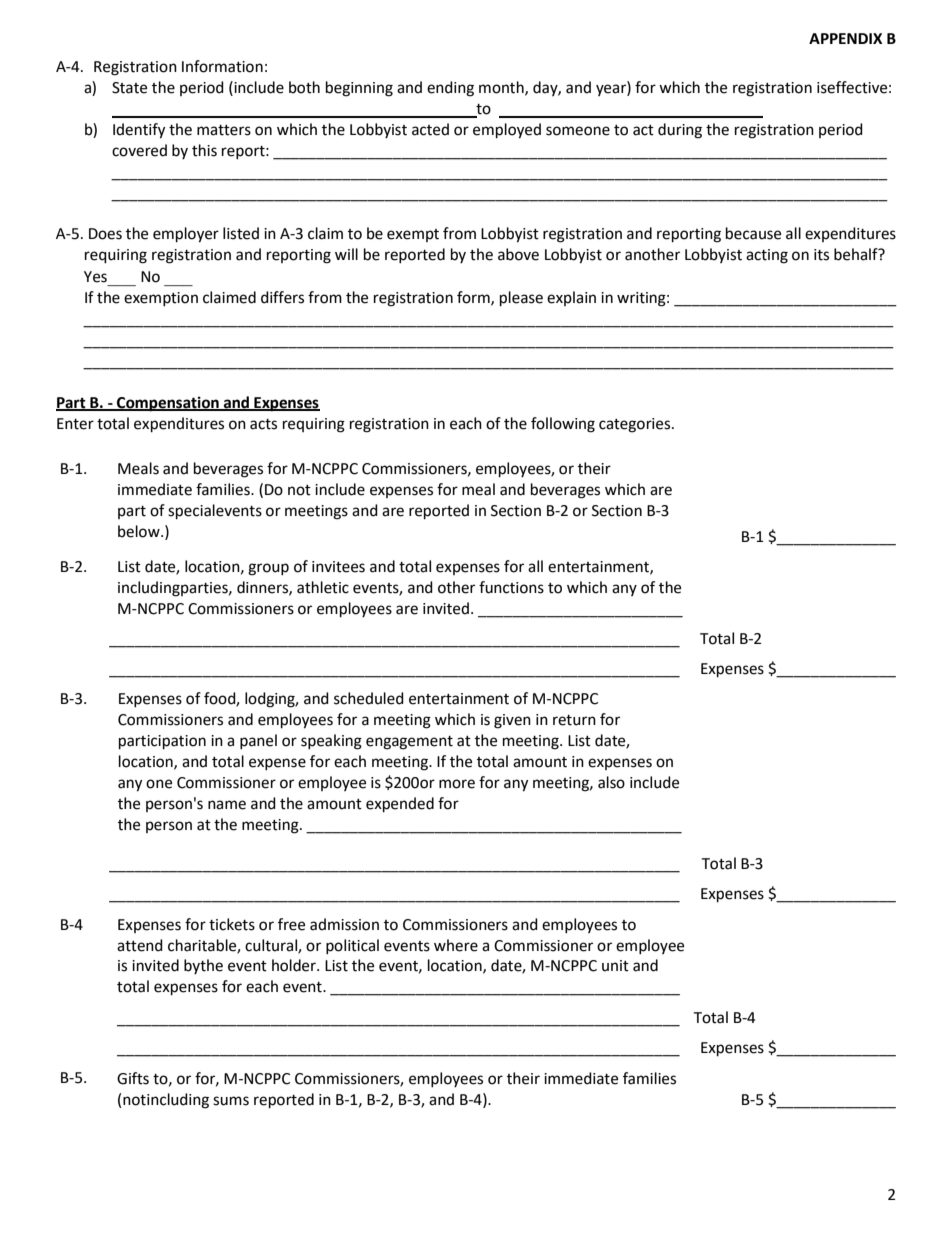 The width and height of the screenshot is (952, 1233). What do you see at coordinates (227, 805) in the screenshot?
I see `name` at bounding box center [227, 805].
